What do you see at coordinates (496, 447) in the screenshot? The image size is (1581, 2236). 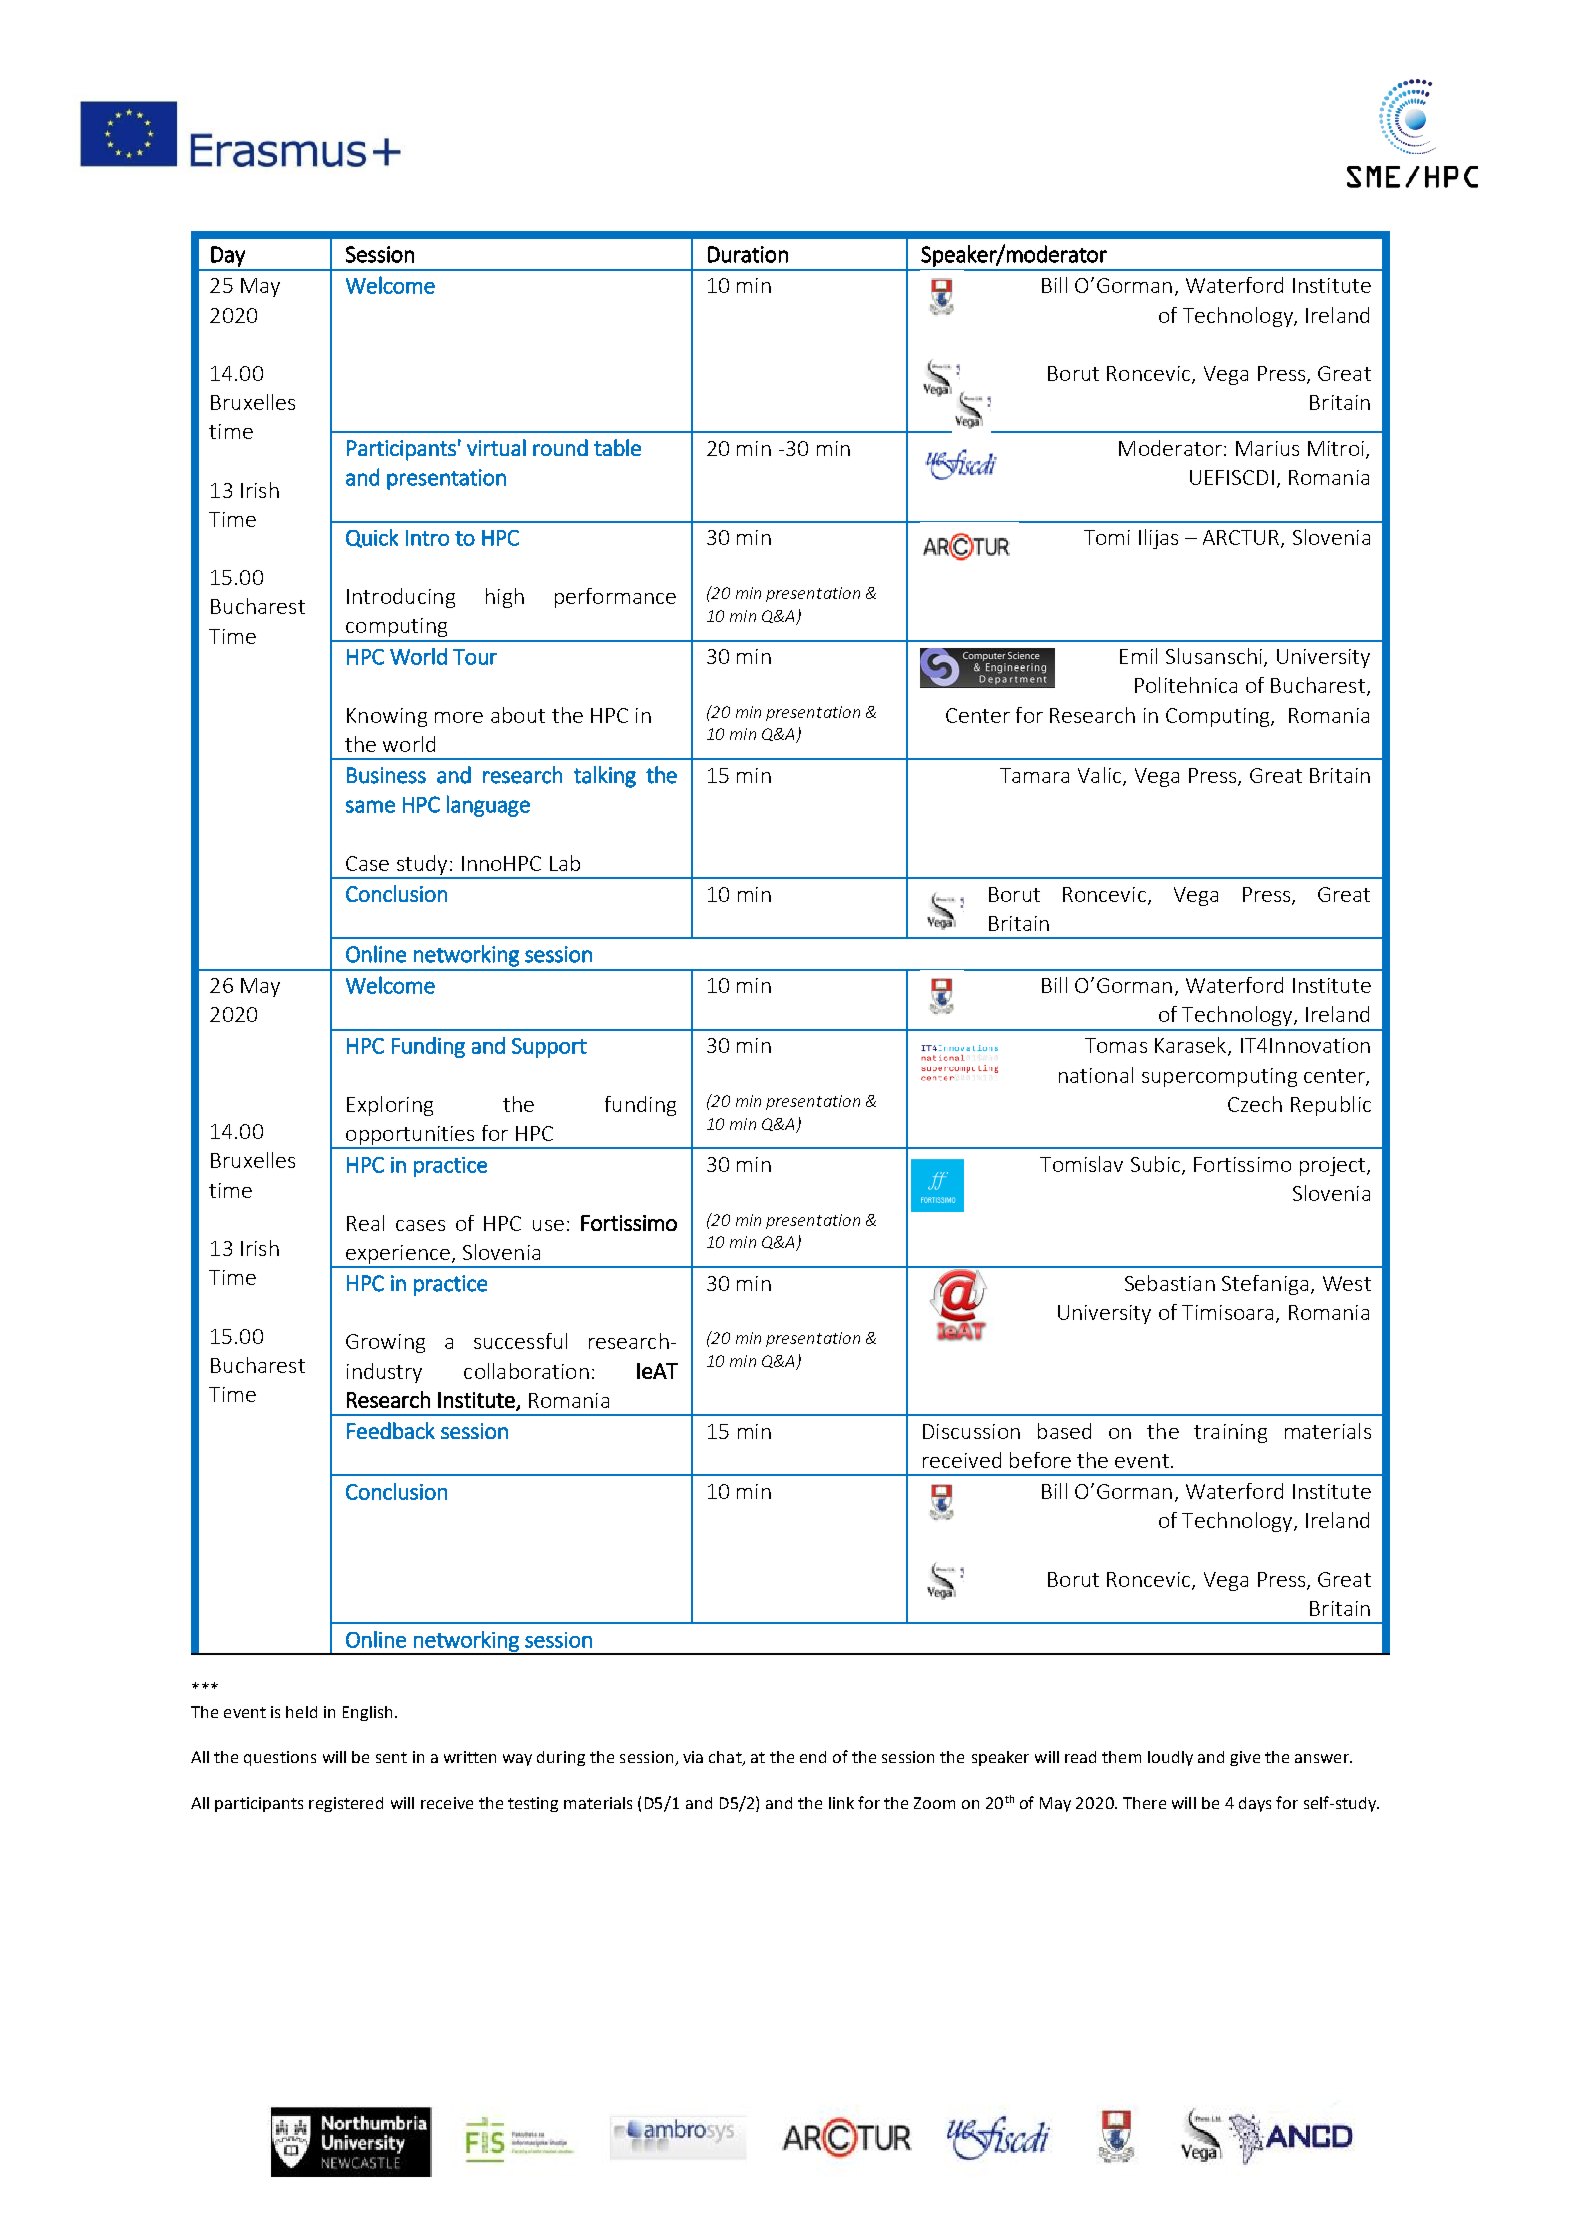 I see `virtual` at bounding box center [496, 447].
